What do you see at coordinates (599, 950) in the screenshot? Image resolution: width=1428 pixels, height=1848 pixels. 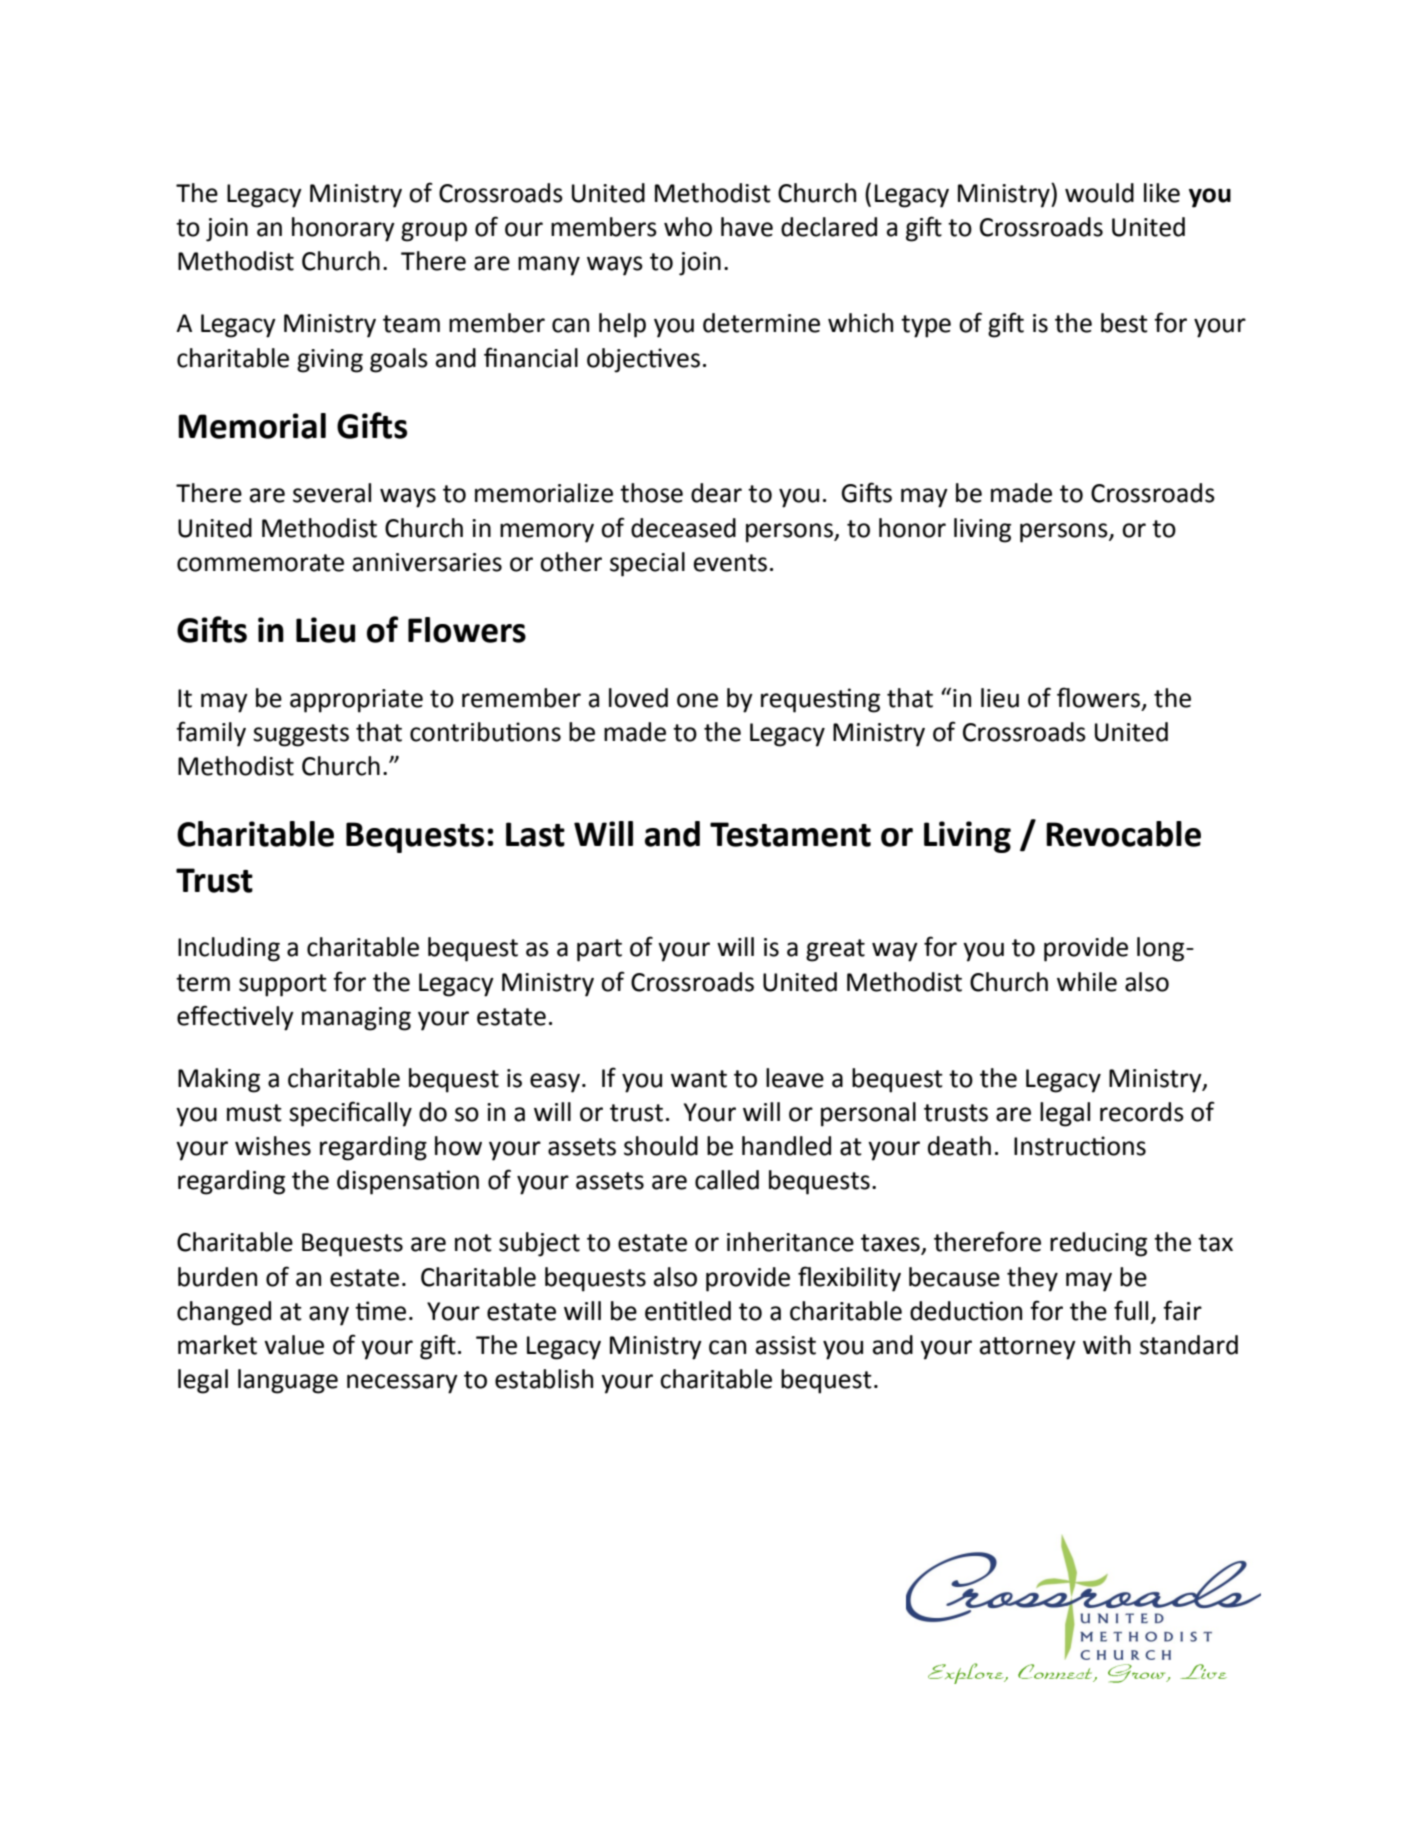 I see `part` at bounding box center [599, 950].
